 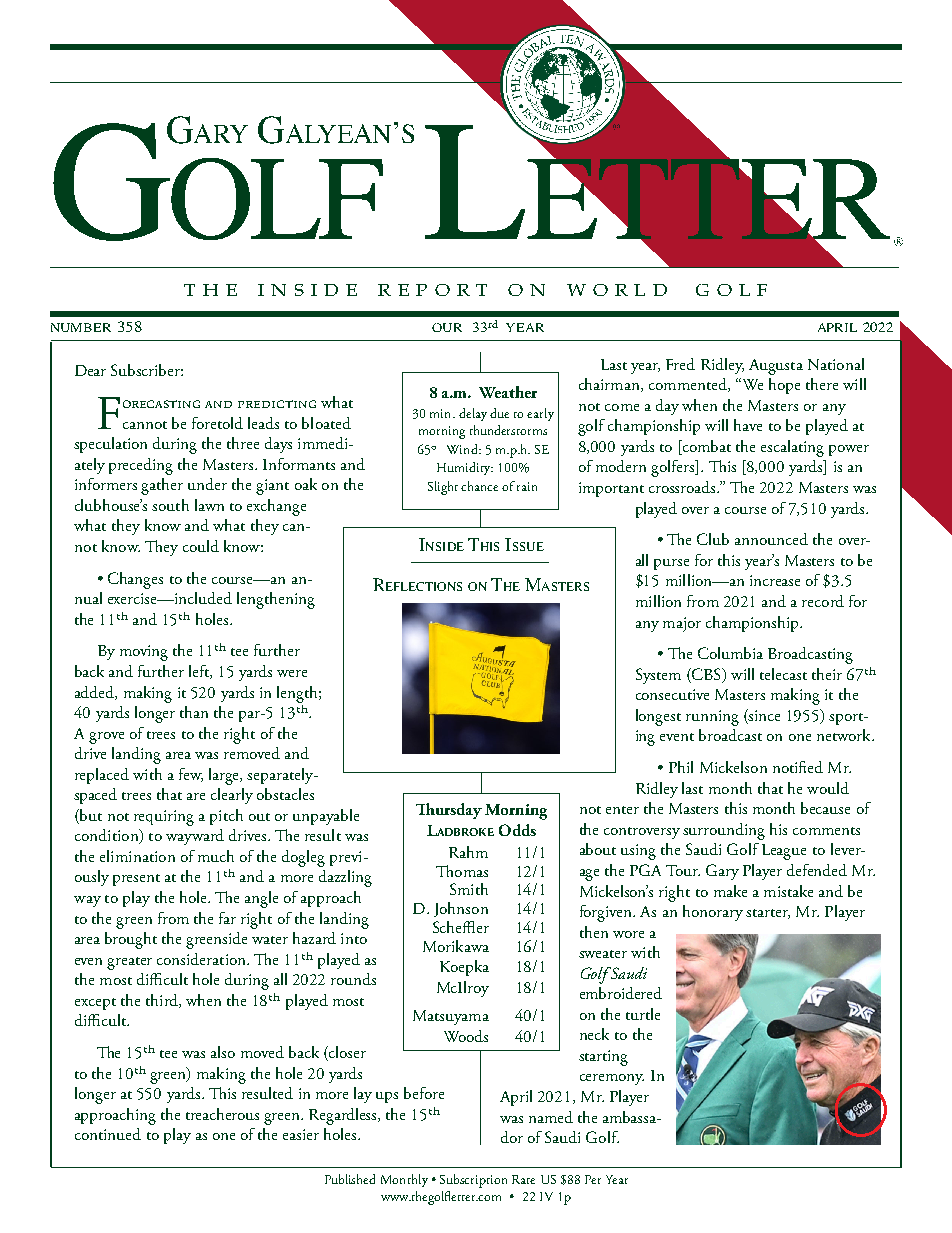 I want to click on wayward, so click(x=195, y=837).
